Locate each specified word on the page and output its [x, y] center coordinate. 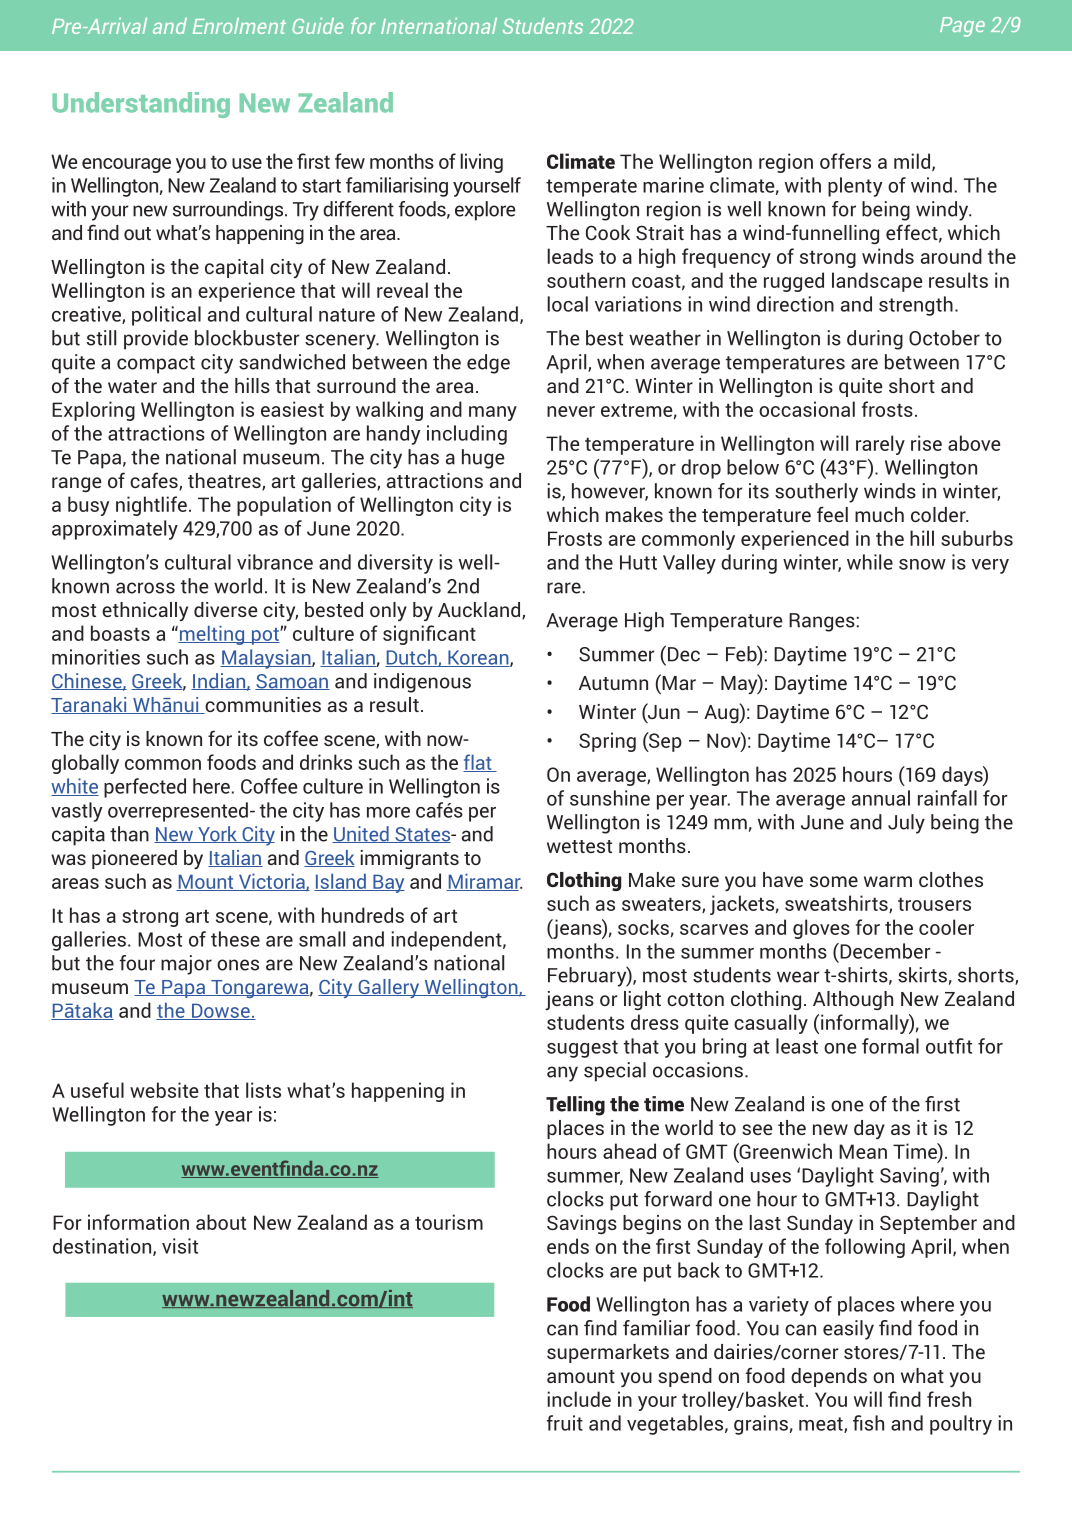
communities [262, 705]
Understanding [141, 105]
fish [868, 1423]
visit [180, 1246]
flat [478, 763]
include [579, 1399]
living [481, 163]
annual [881, 798]
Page [962, 27]
